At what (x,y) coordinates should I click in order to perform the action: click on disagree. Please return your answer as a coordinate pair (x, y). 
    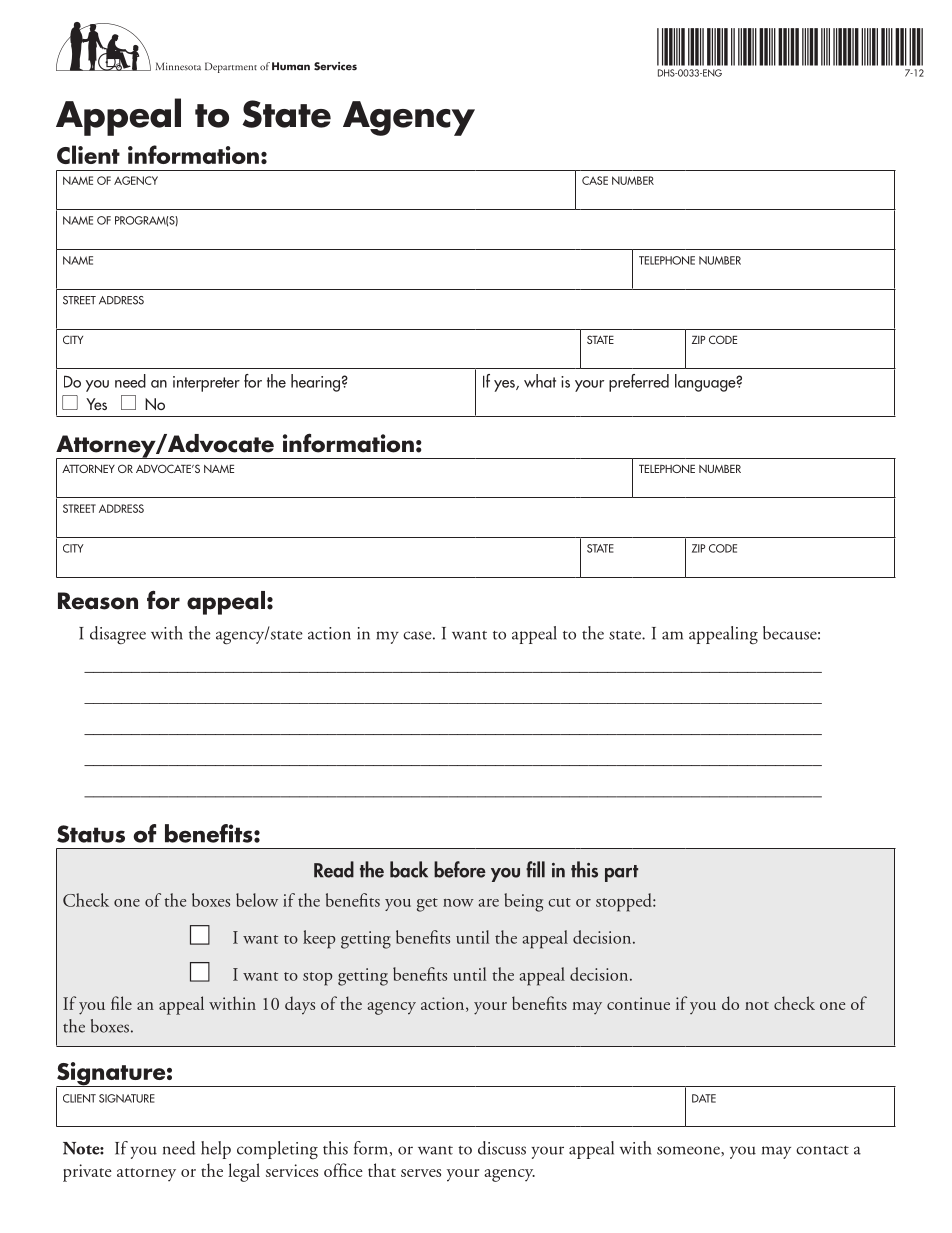
    Looking at the image, I should click on (118, 635).
